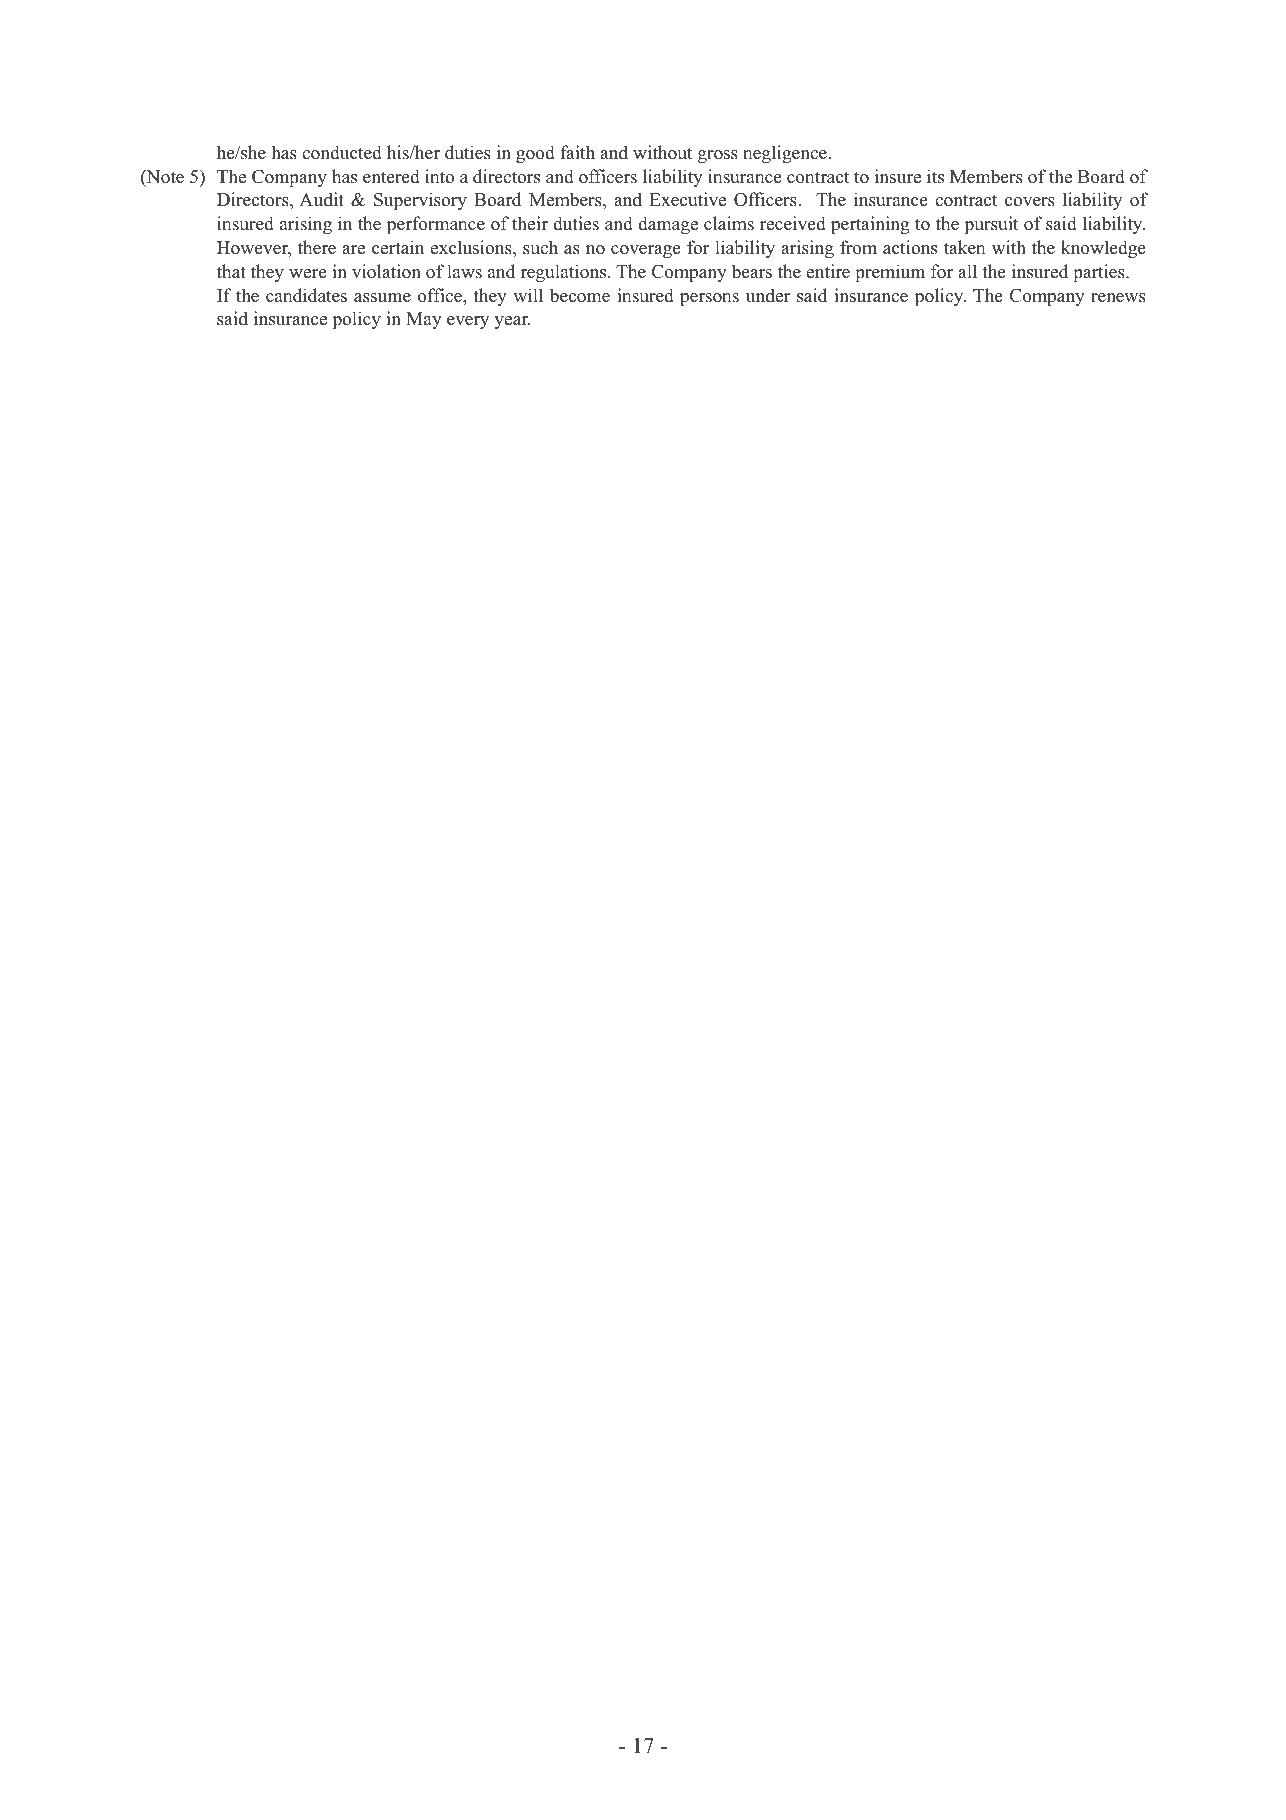 The width and height of the image is (1286, 1820). I want to click on violation, so click(386, 271).
